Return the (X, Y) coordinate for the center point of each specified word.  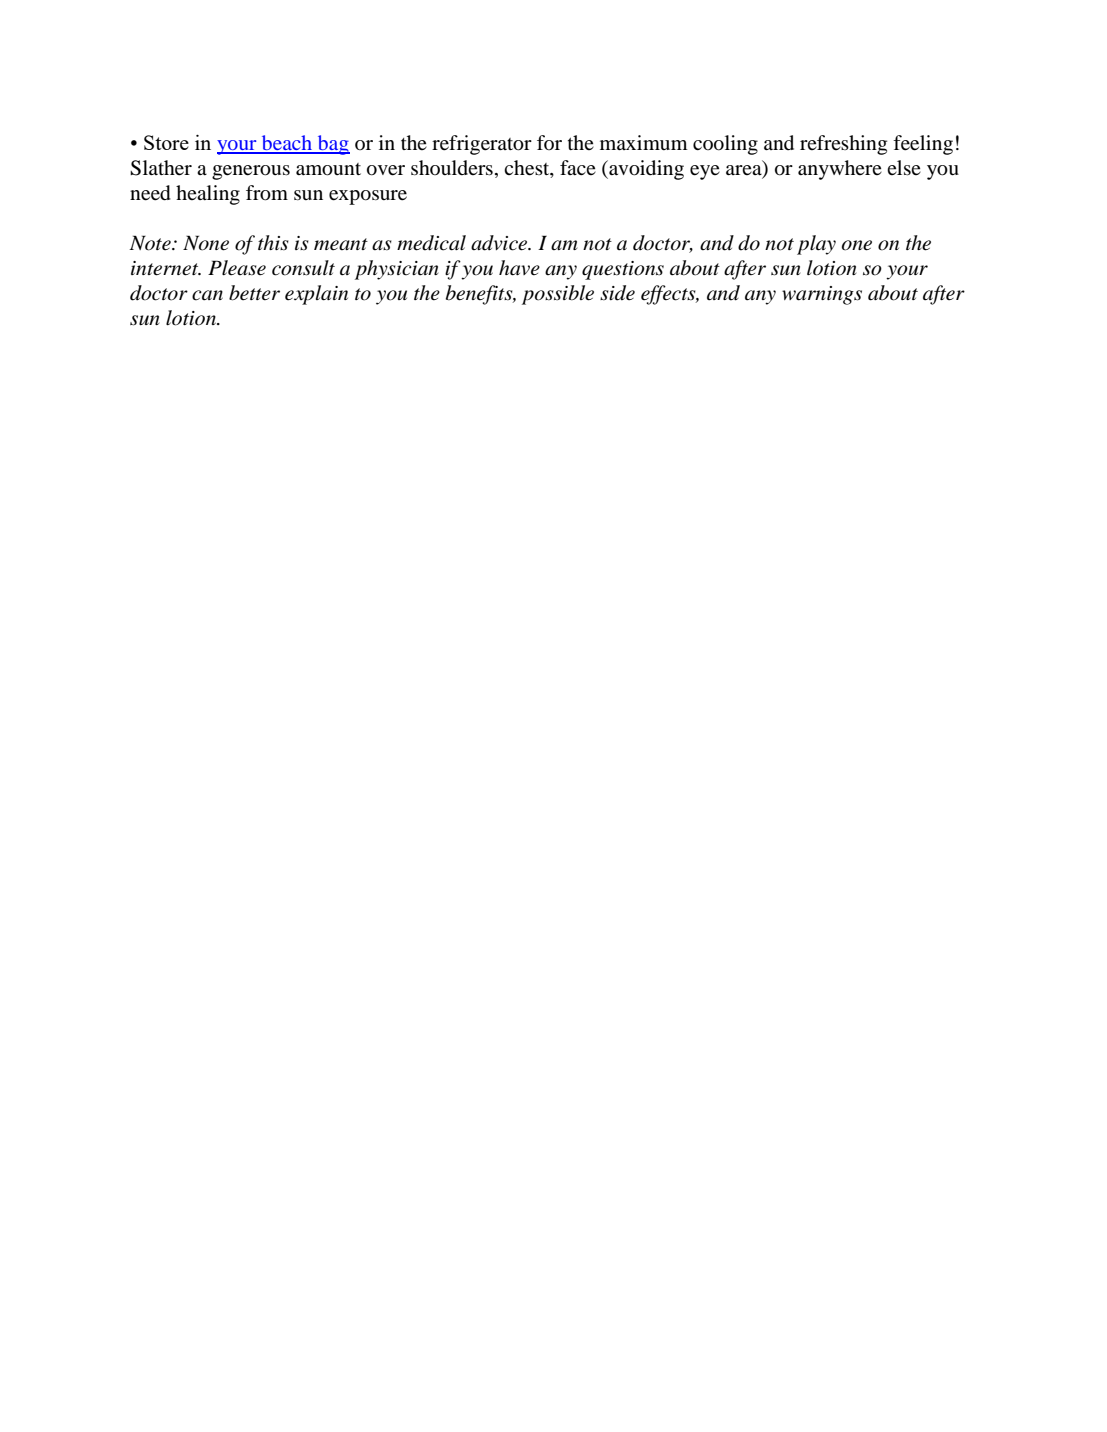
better (254, 293)
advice (500, 243)
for (549, 142)
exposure (368, 197)
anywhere (840, 170)
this (273, 243)
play (816, 245)
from (267, 193)
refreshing (843, 145)
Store (166, 142)
